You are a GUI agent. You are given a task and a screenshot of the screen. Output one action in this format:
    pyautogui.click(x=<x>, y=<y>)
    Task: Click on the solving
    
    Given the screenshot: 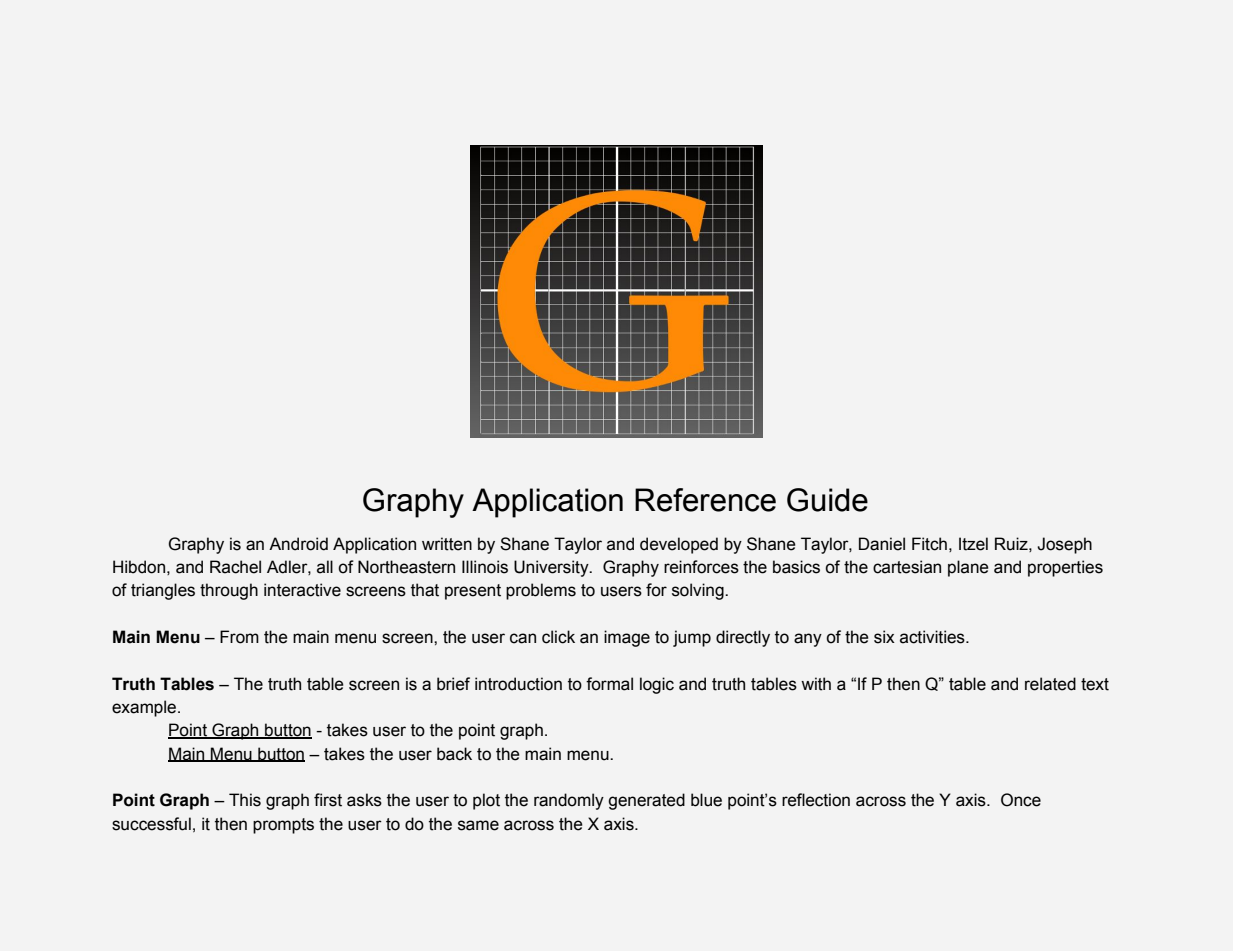 What is the action you would take?
    pyautogui.click(x=699, y=591)
